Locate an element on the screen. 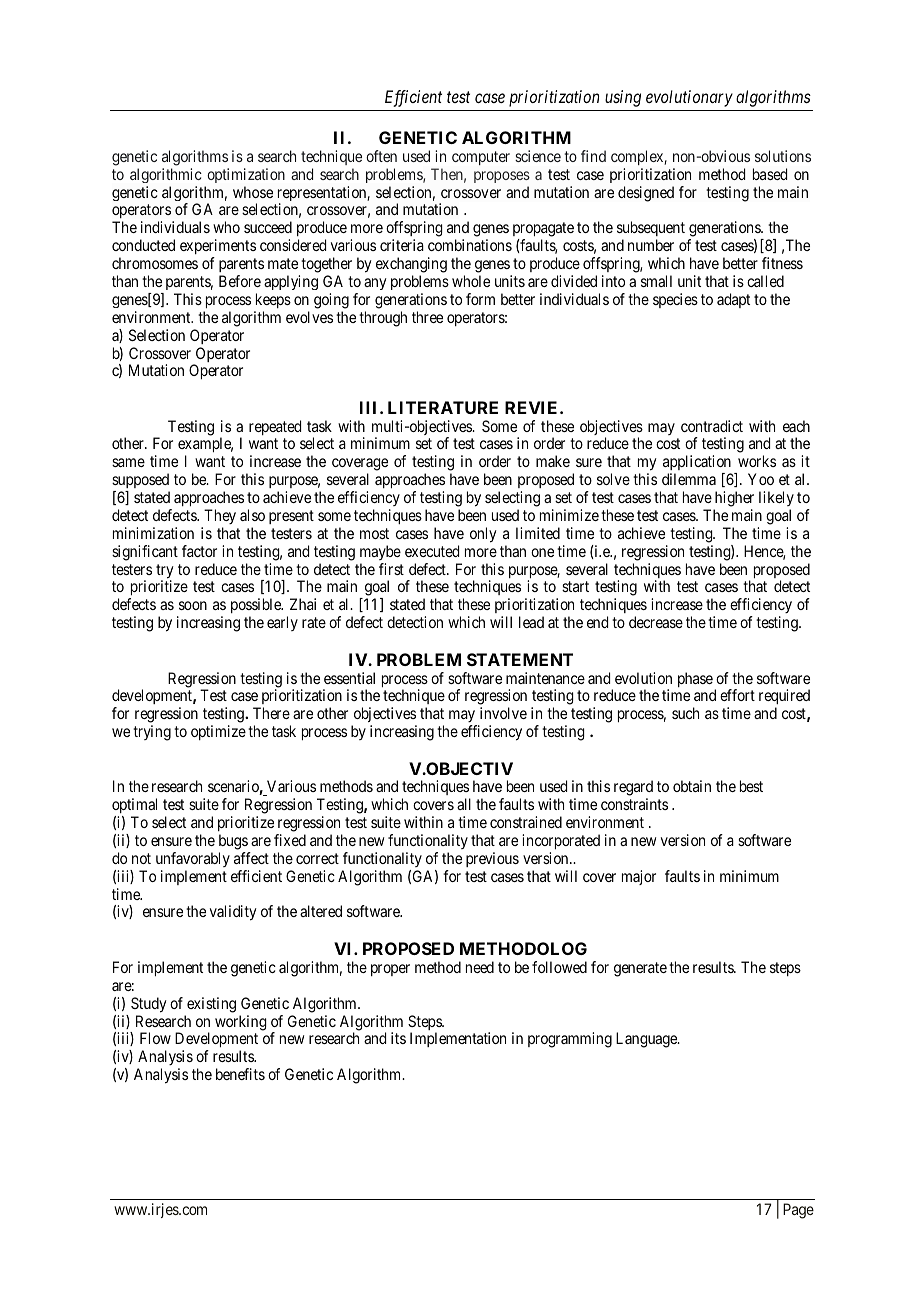 The image size is (924, 1307). soon is located at coordinates (193, 605).
